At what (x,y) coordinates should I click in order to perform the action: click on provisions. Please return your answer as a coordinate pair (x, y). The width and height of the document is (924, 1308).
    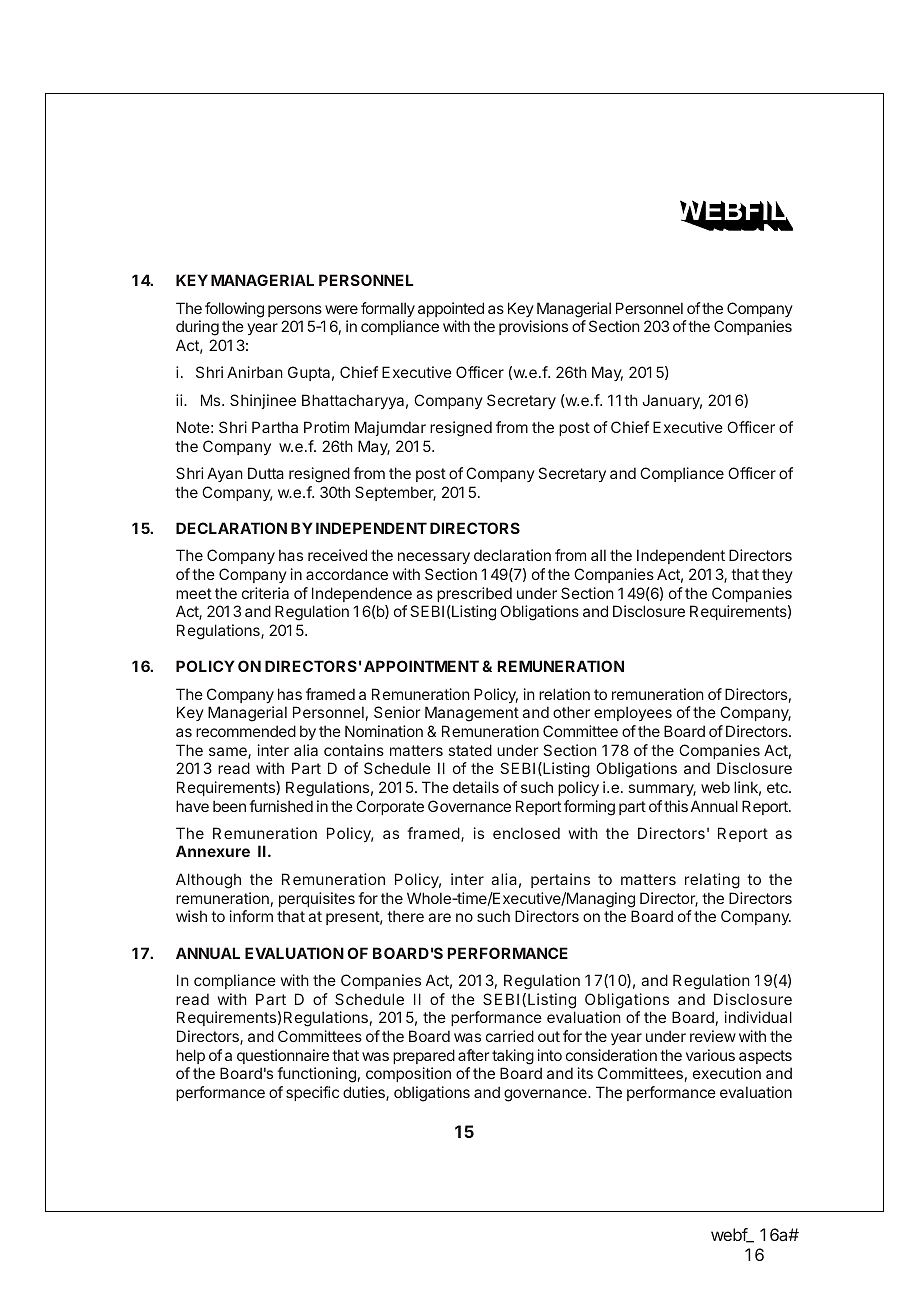
    Looking at the image, I should click on (533, 327).
